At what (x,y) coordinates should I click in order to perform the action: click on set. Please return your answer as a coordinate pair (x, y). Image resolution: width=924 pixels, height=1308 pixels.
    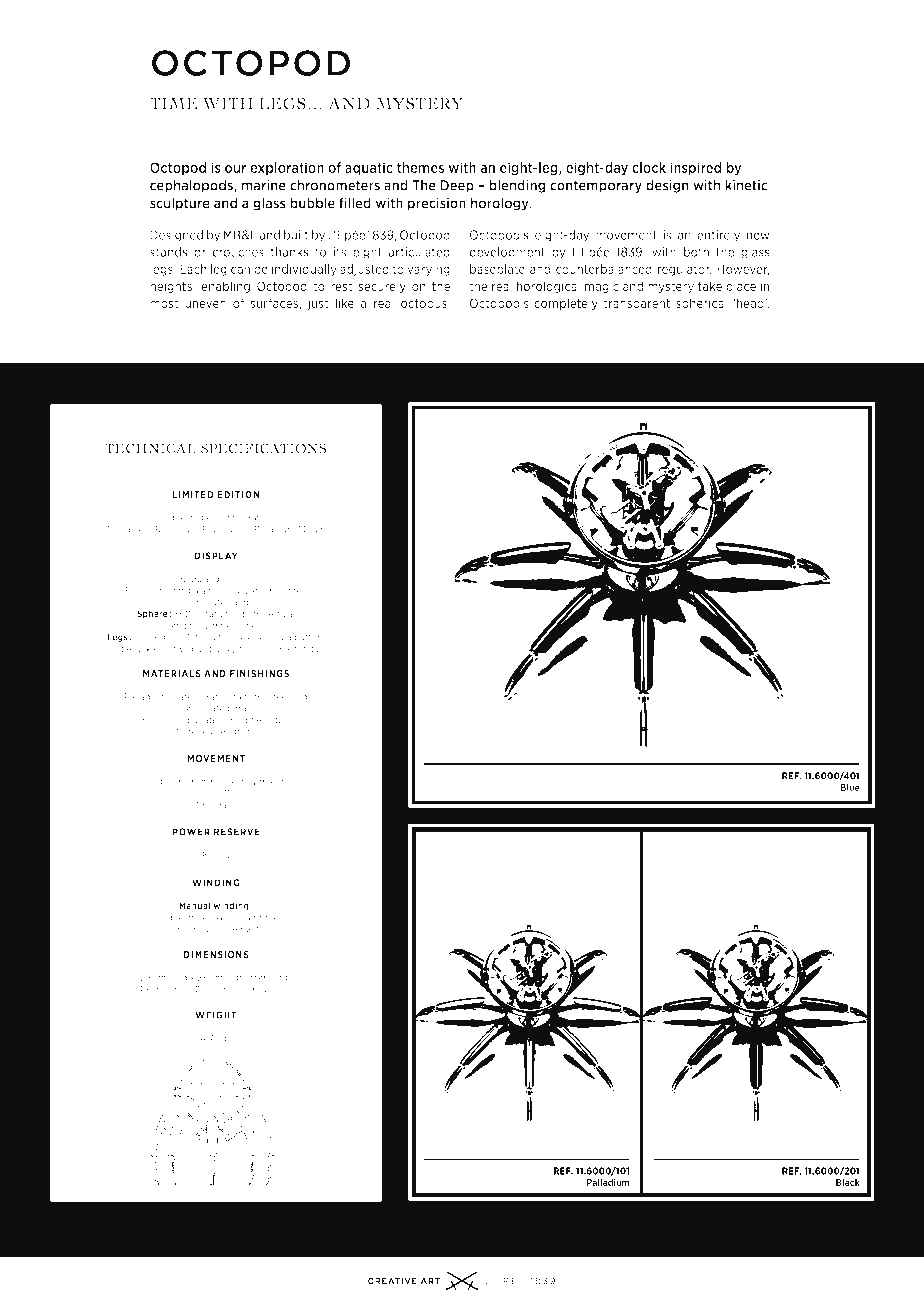
    Looking at the image, I should click on (250, 917).
